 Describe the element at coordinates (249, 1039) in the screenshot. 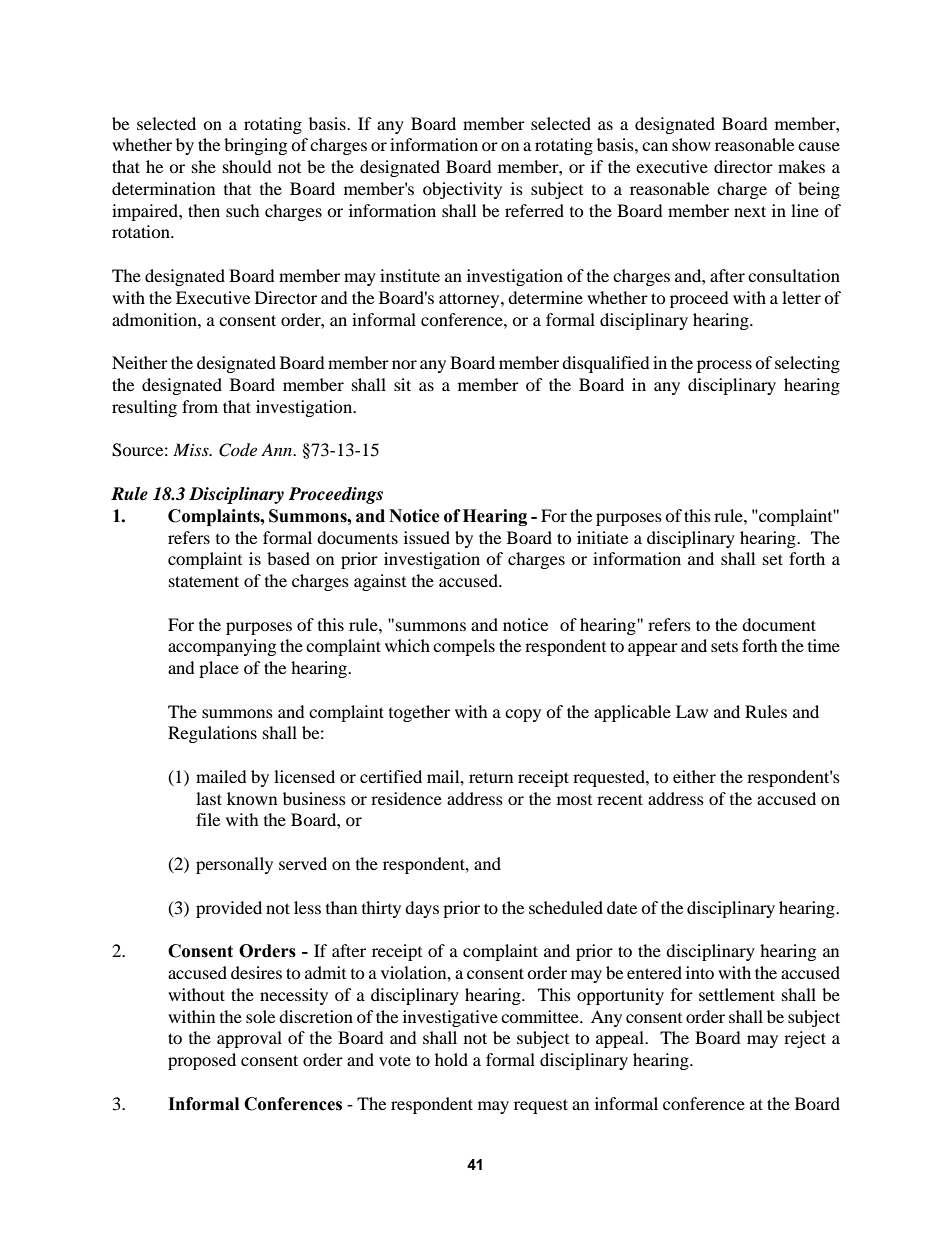

I see `approval` at that location.
